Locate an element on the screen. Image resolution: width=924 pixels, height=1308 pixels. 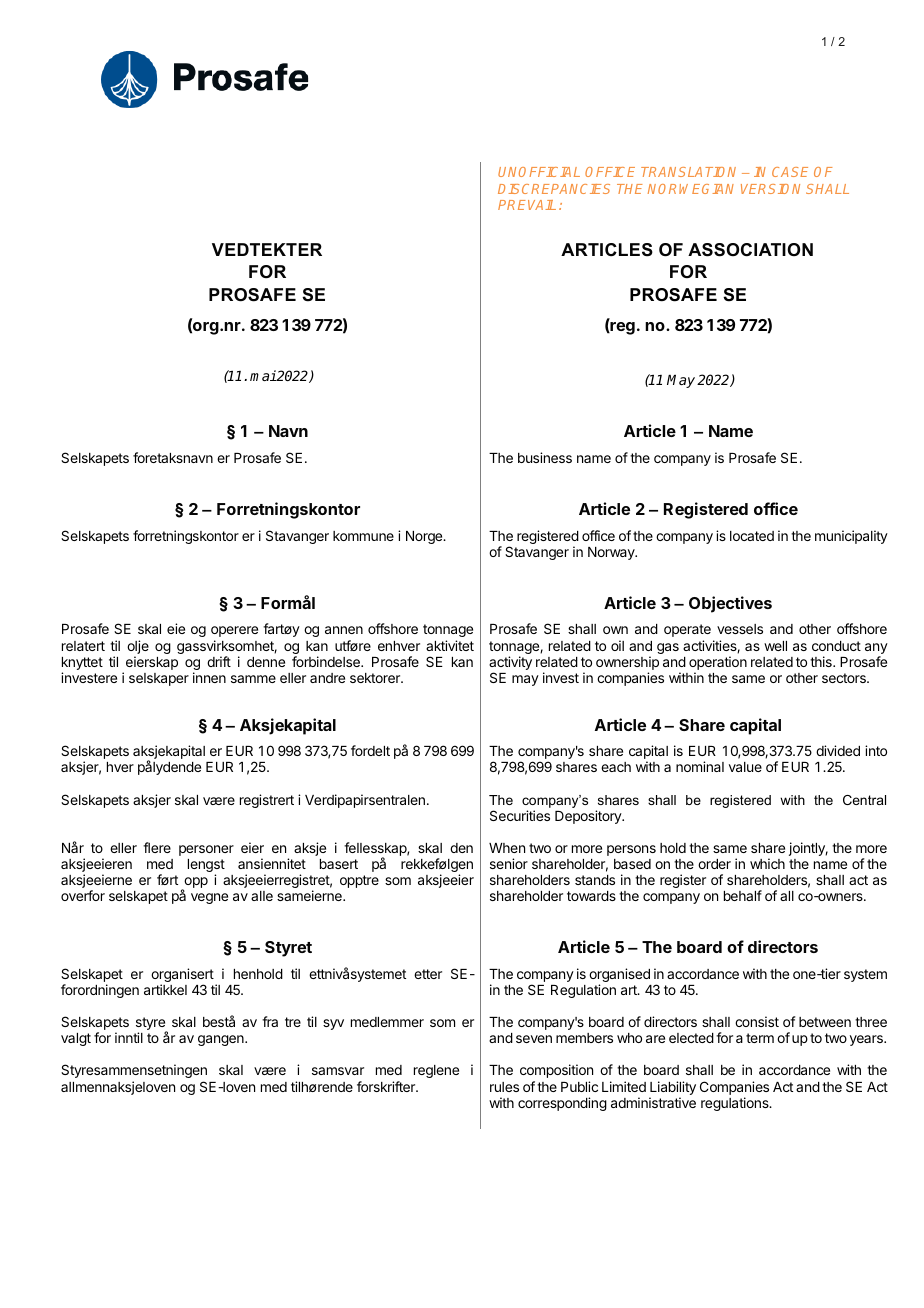
ASSOCIATION is located at coordinates (750, 250).
